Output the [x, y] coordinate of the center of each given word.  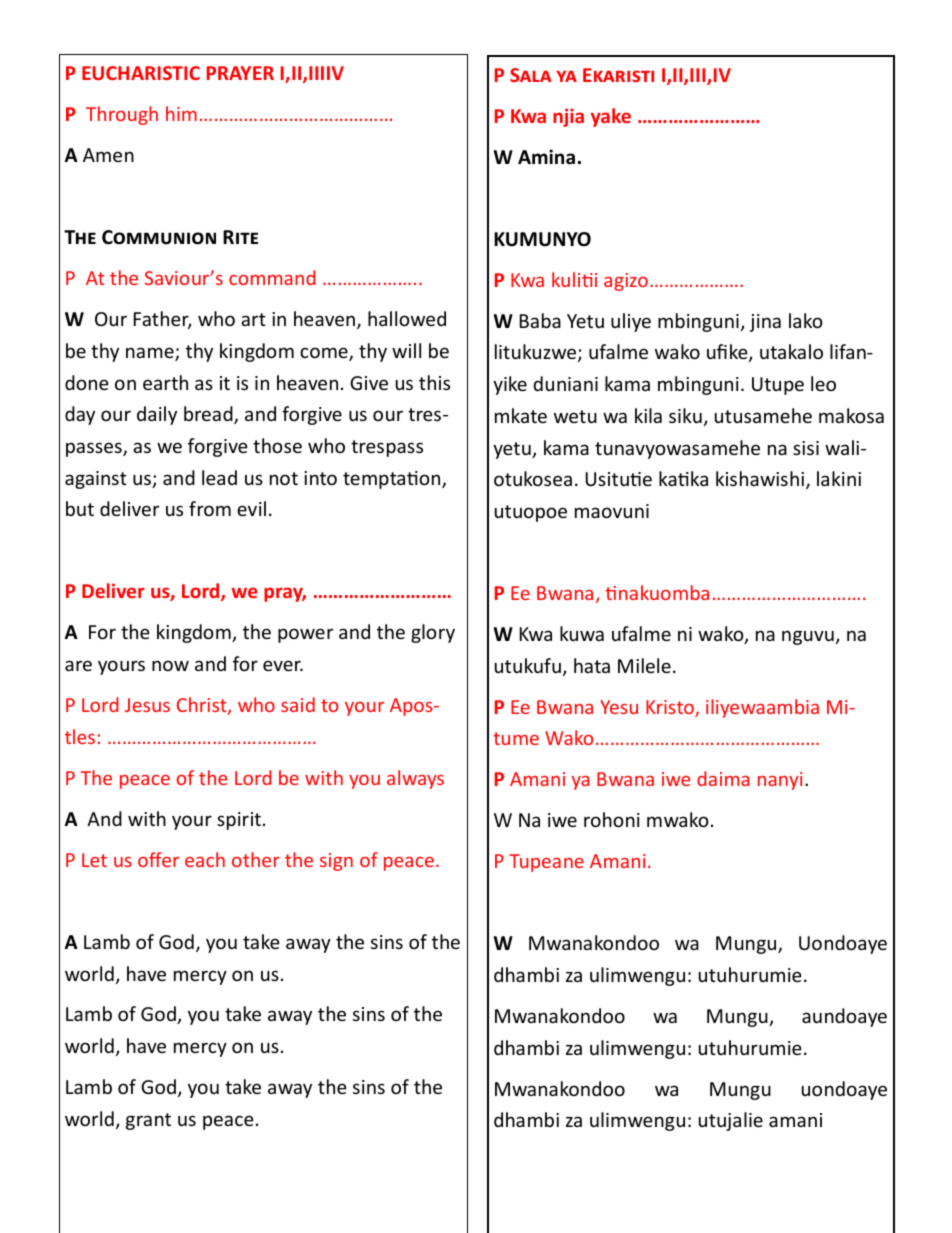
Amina [546, 157]
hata [592, 665]
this [434, 382]
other [256, 859]
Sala [531, 75]
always [415, 779]
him [181, 113]
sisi [806, 448]
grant [148, 1121]
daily [157, 415]
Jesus [147, 705]
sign [336, 862]
